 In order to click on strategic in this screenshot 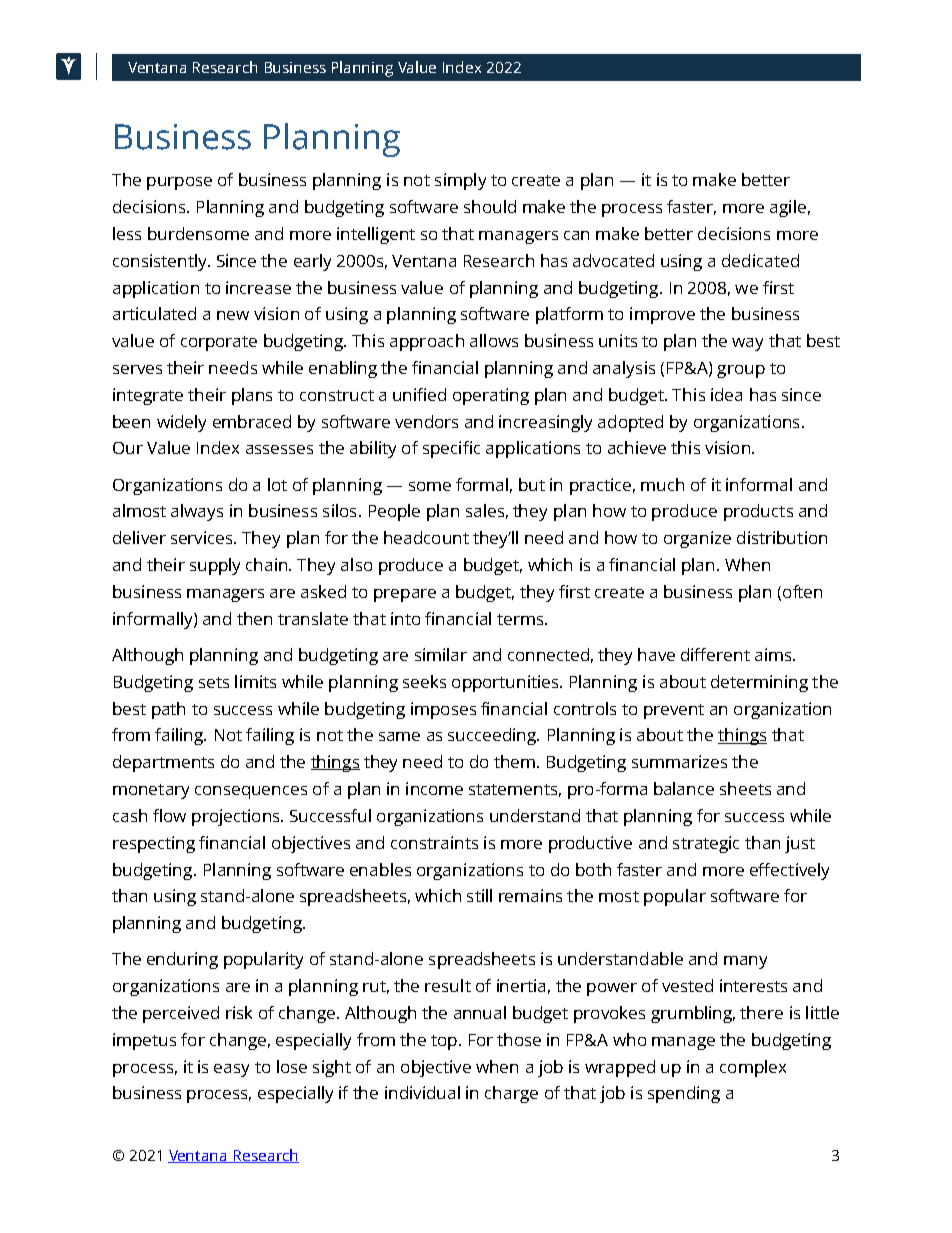, I will do `click(706, 844)`.
